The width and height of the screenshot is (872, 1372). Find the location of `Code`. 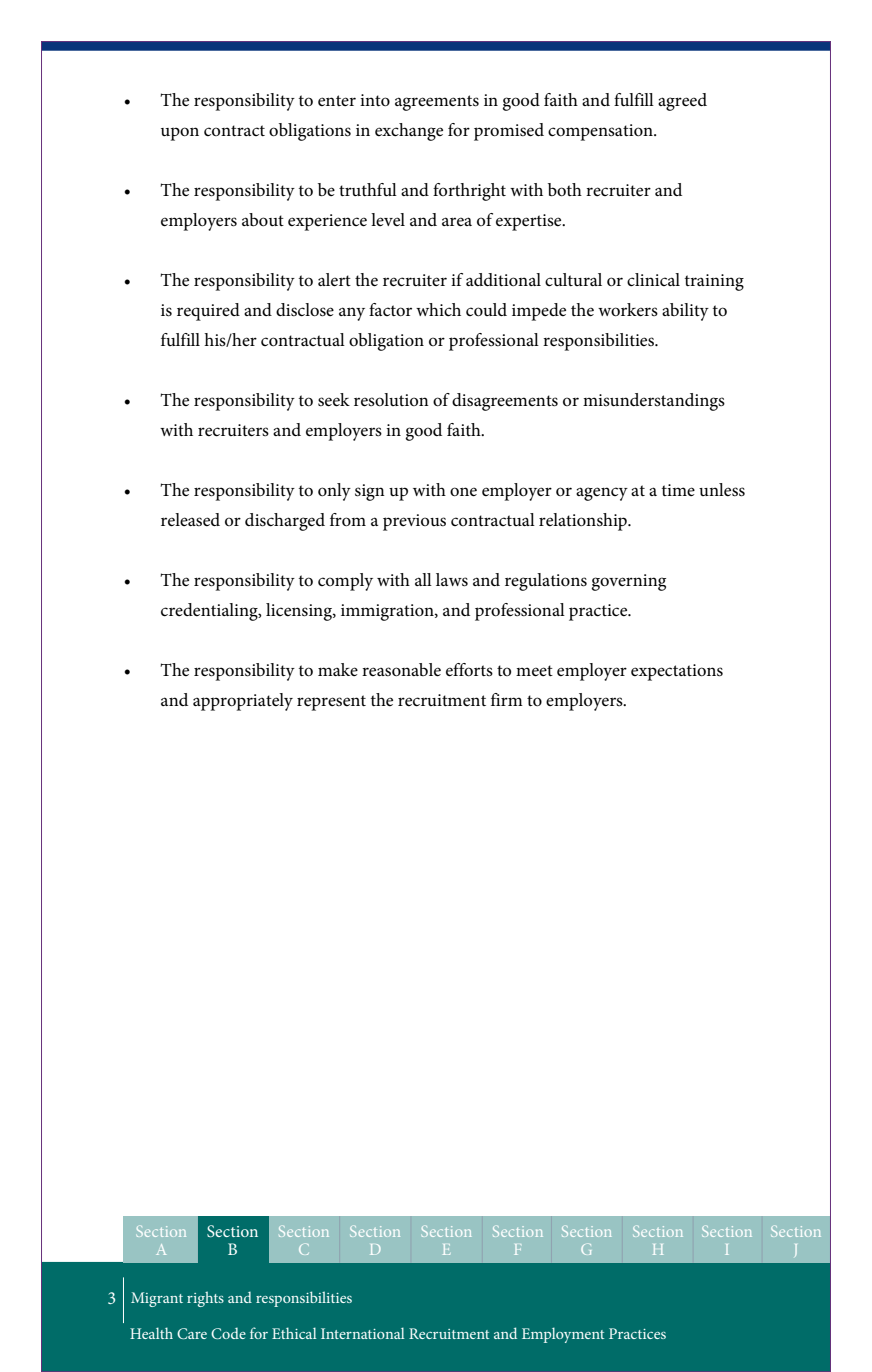

Code is located at coordinates (228, 1333).
